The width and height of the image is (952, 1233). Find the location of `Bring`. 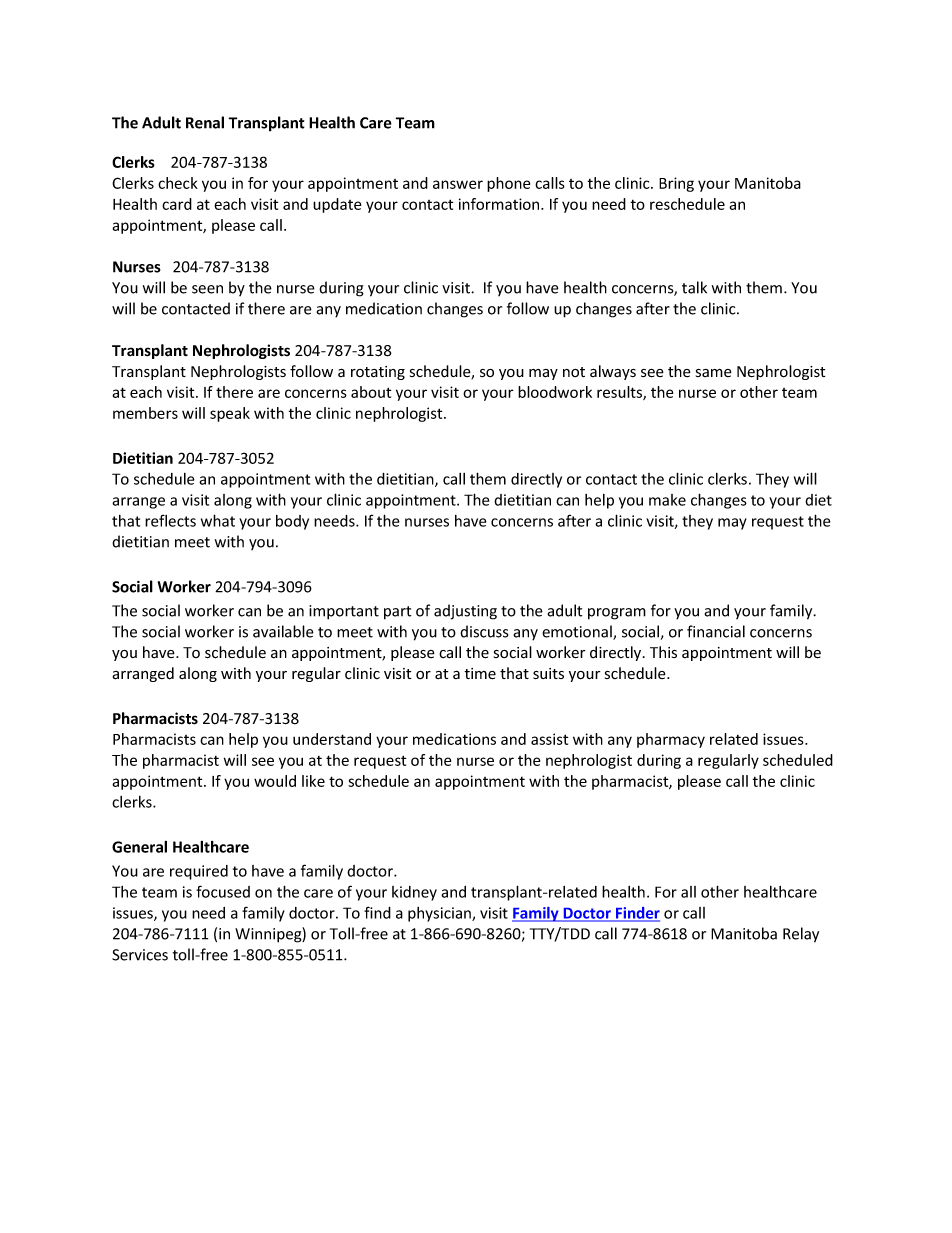

Bring is located at coordinates (676, 184).
